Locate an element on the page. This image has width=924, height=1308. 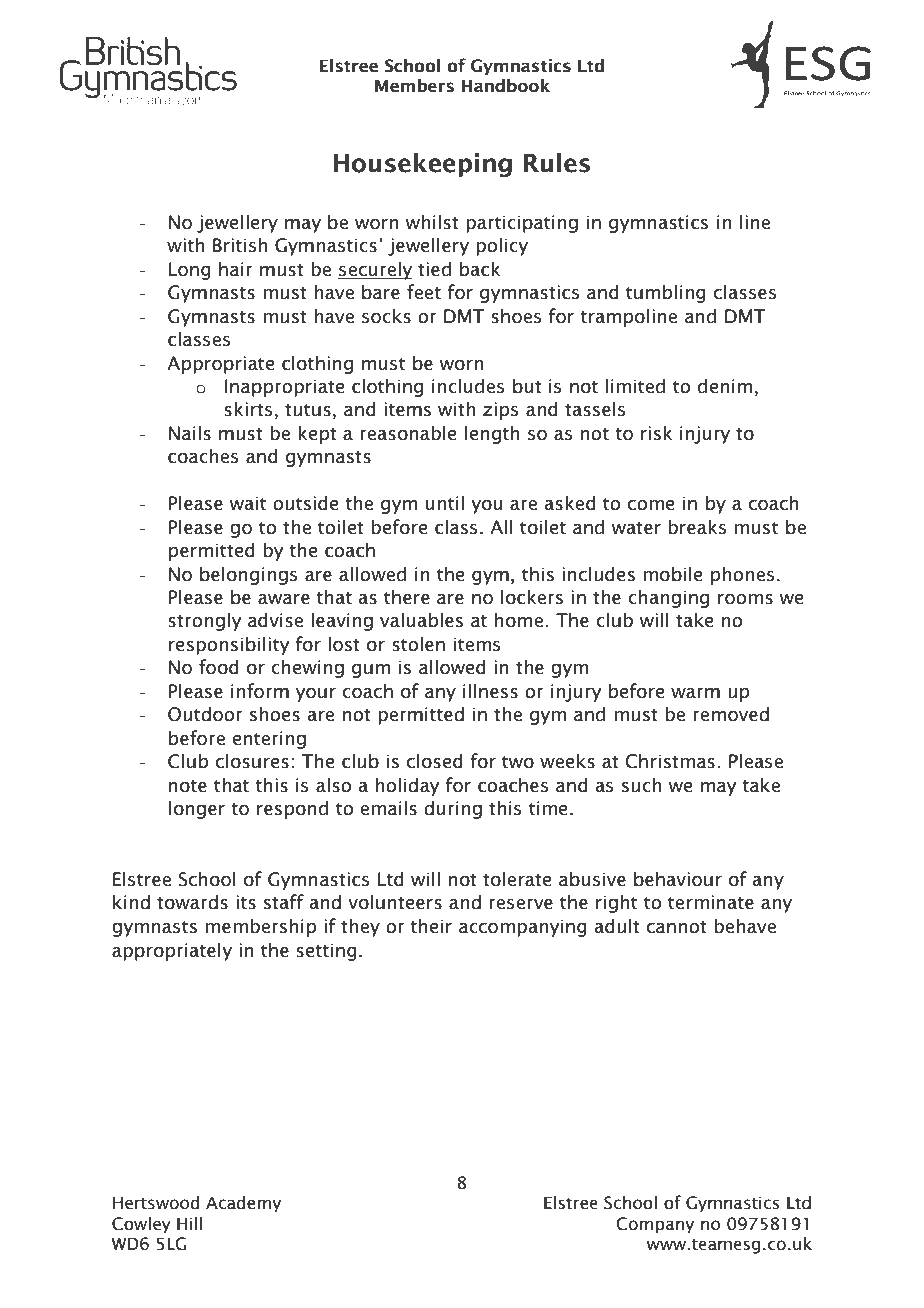
Hill is located at coordinates (189, 1223).
